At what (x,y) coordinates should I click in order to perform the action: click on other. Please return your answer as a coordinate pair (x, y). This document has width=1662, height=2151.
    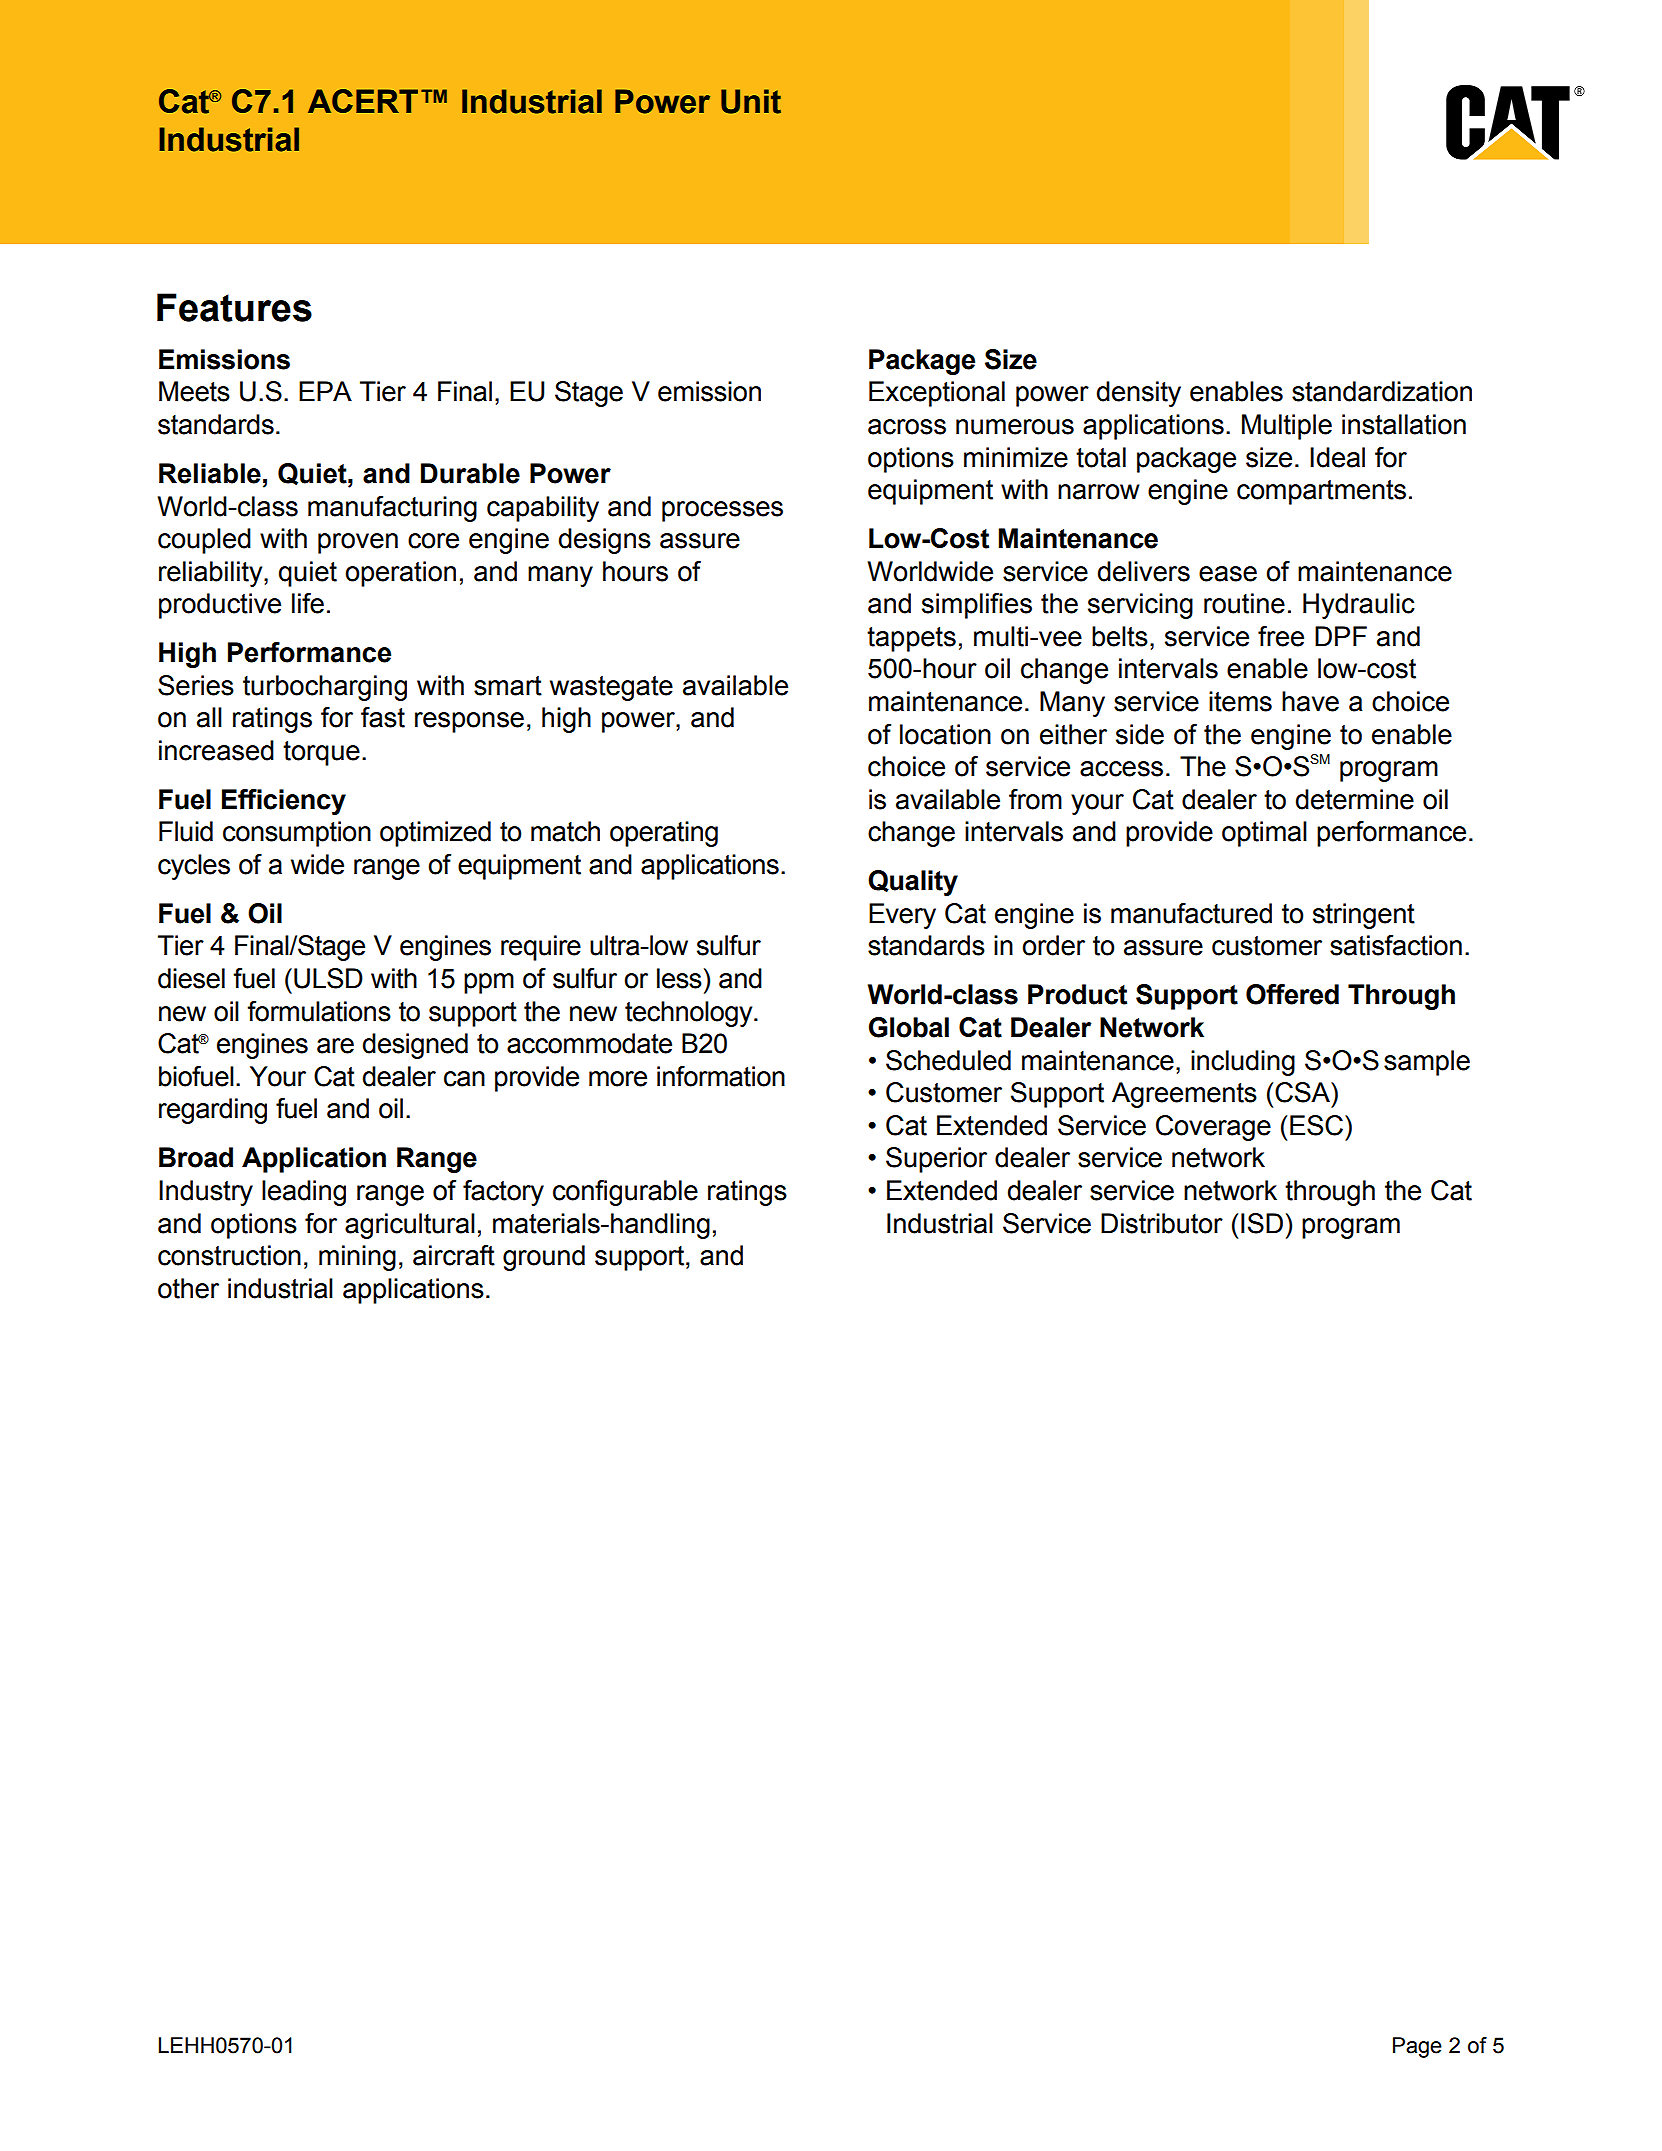
    Looking at the image, I should click on (188, 1288).
